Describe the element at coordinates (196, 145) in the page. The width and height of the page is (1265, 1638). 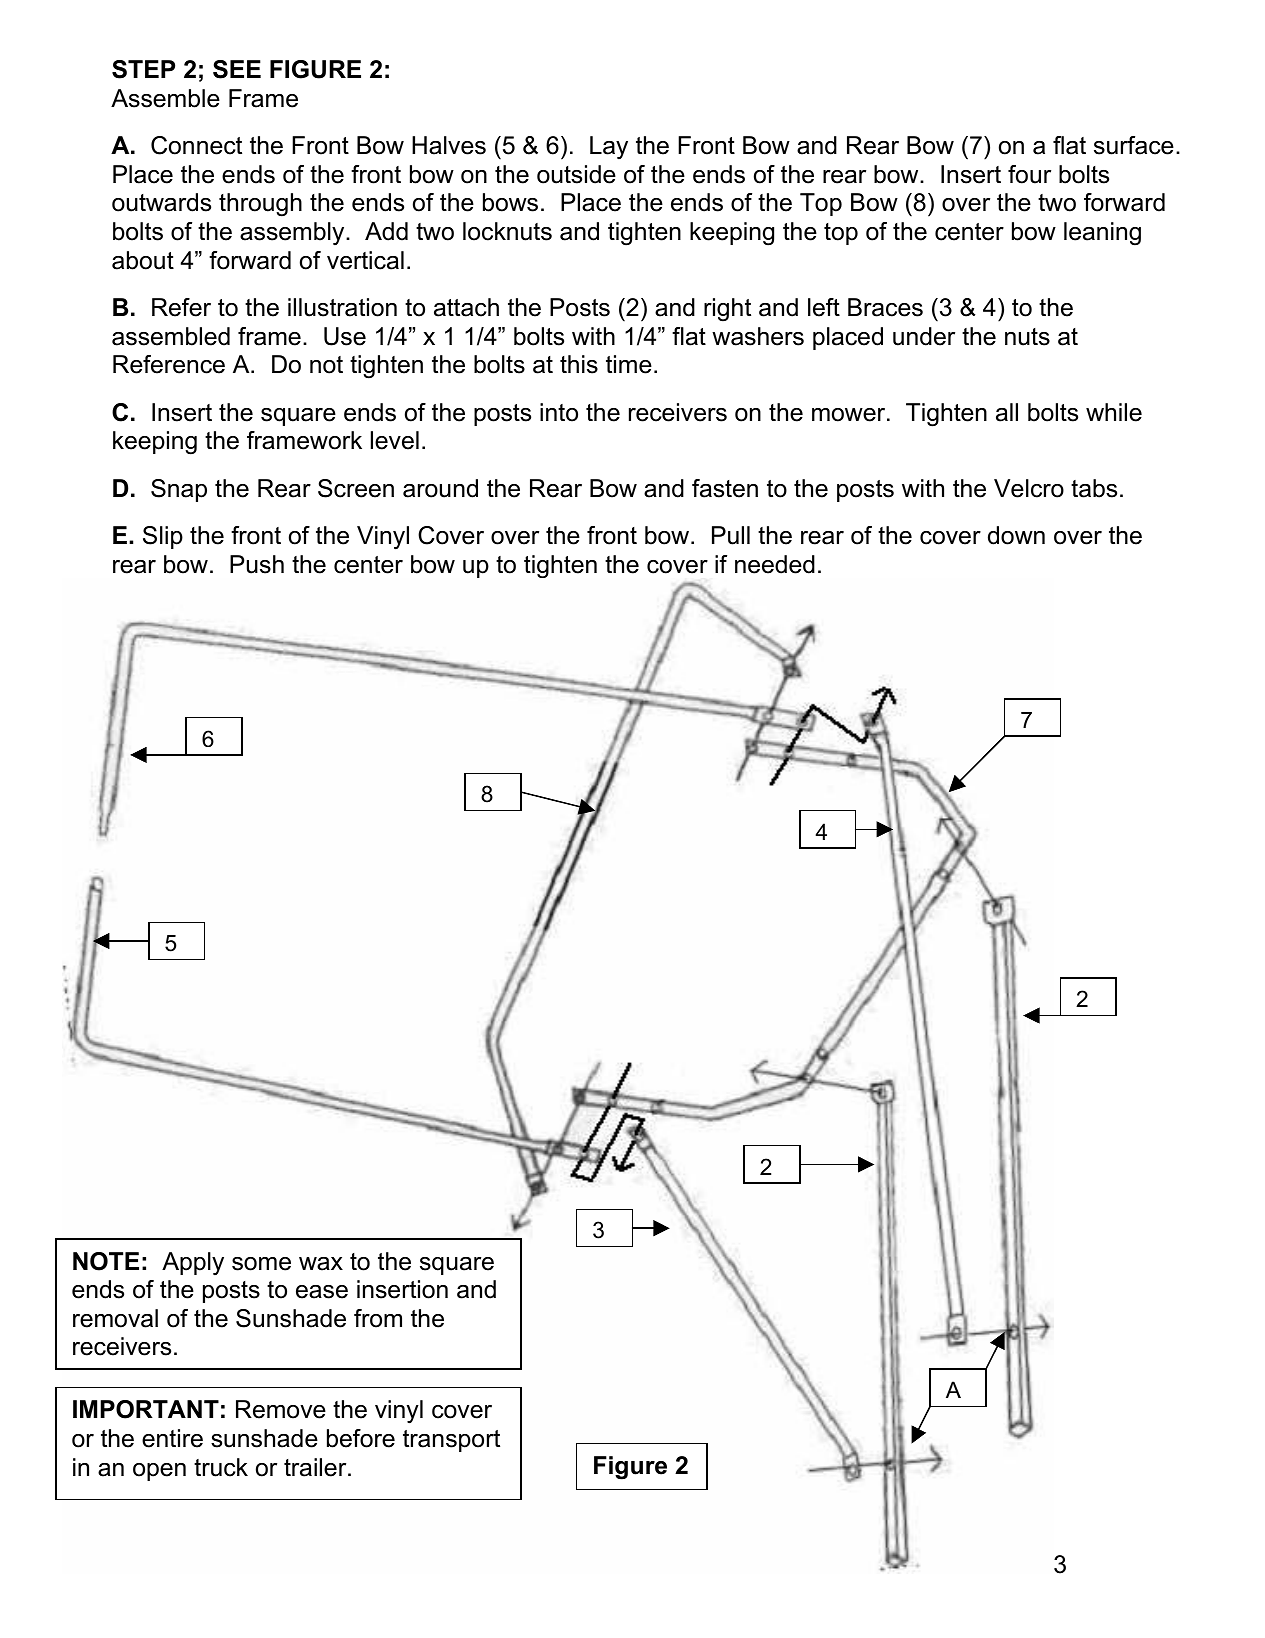
I see `Connect` at that location.
